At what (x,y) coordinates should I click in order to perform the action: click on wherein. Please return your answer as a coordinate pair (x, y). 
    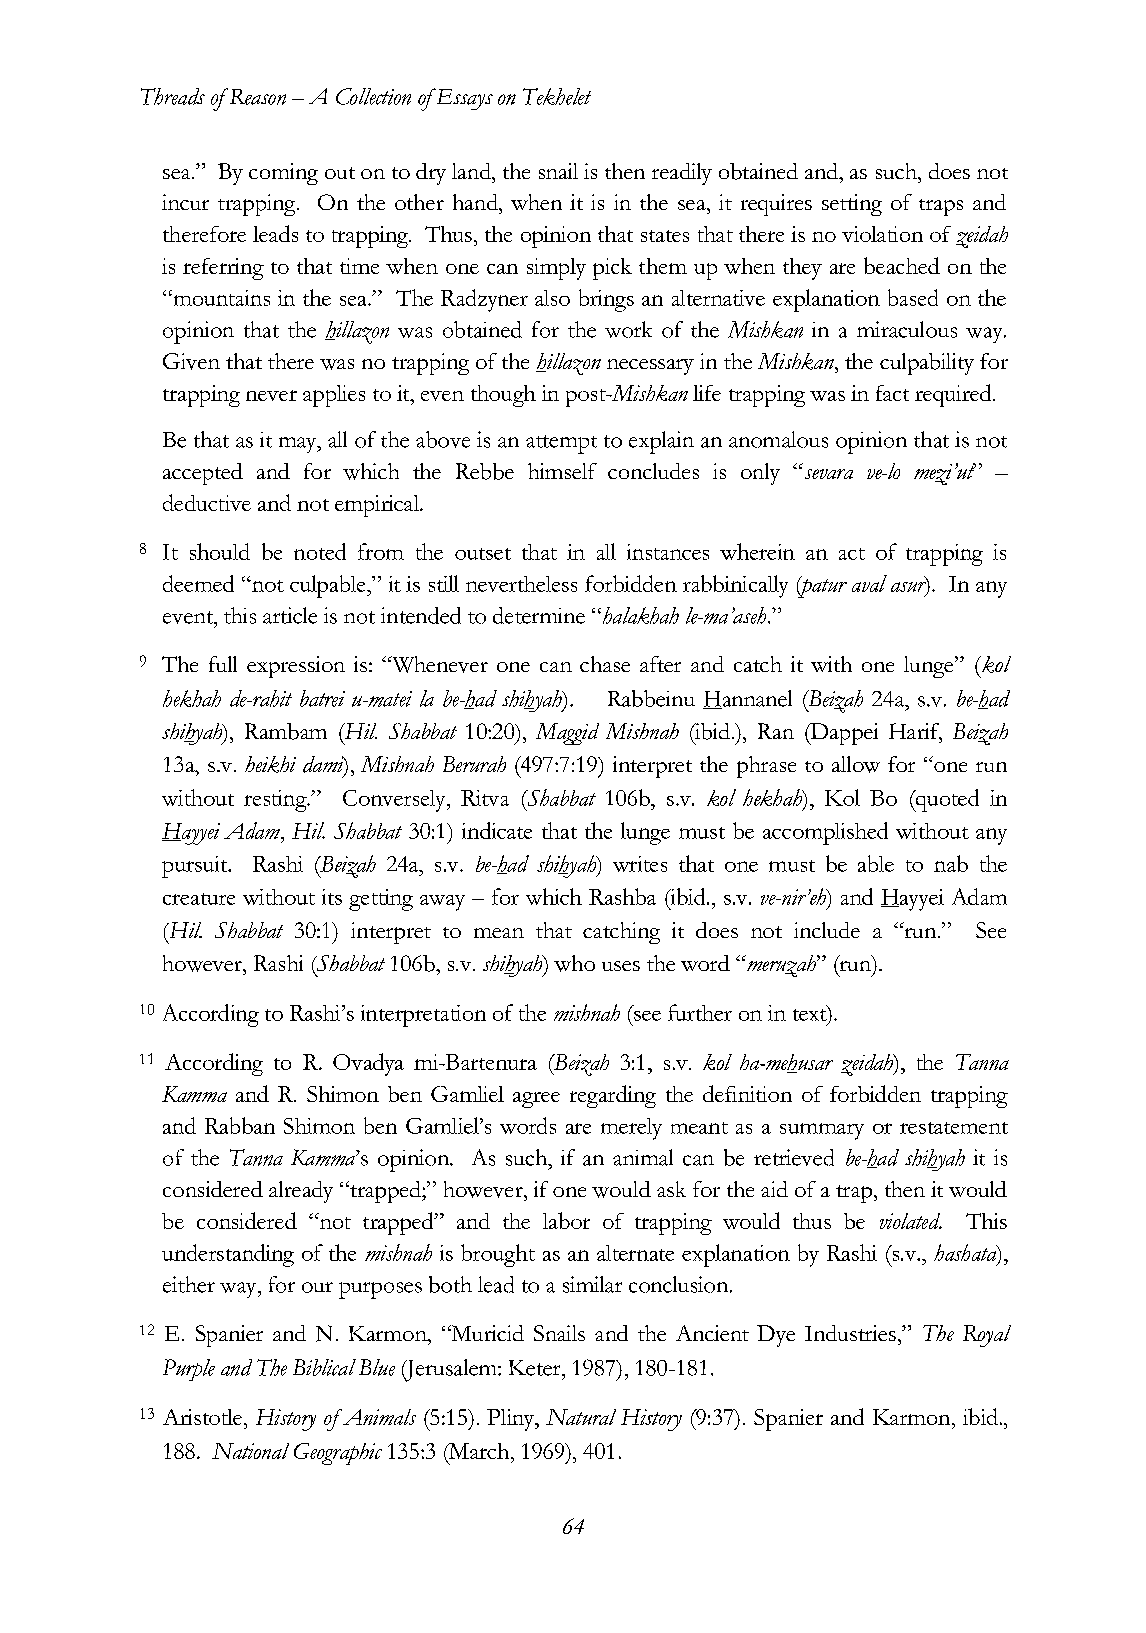
    Looking at the image, I should click on (757, 551).
